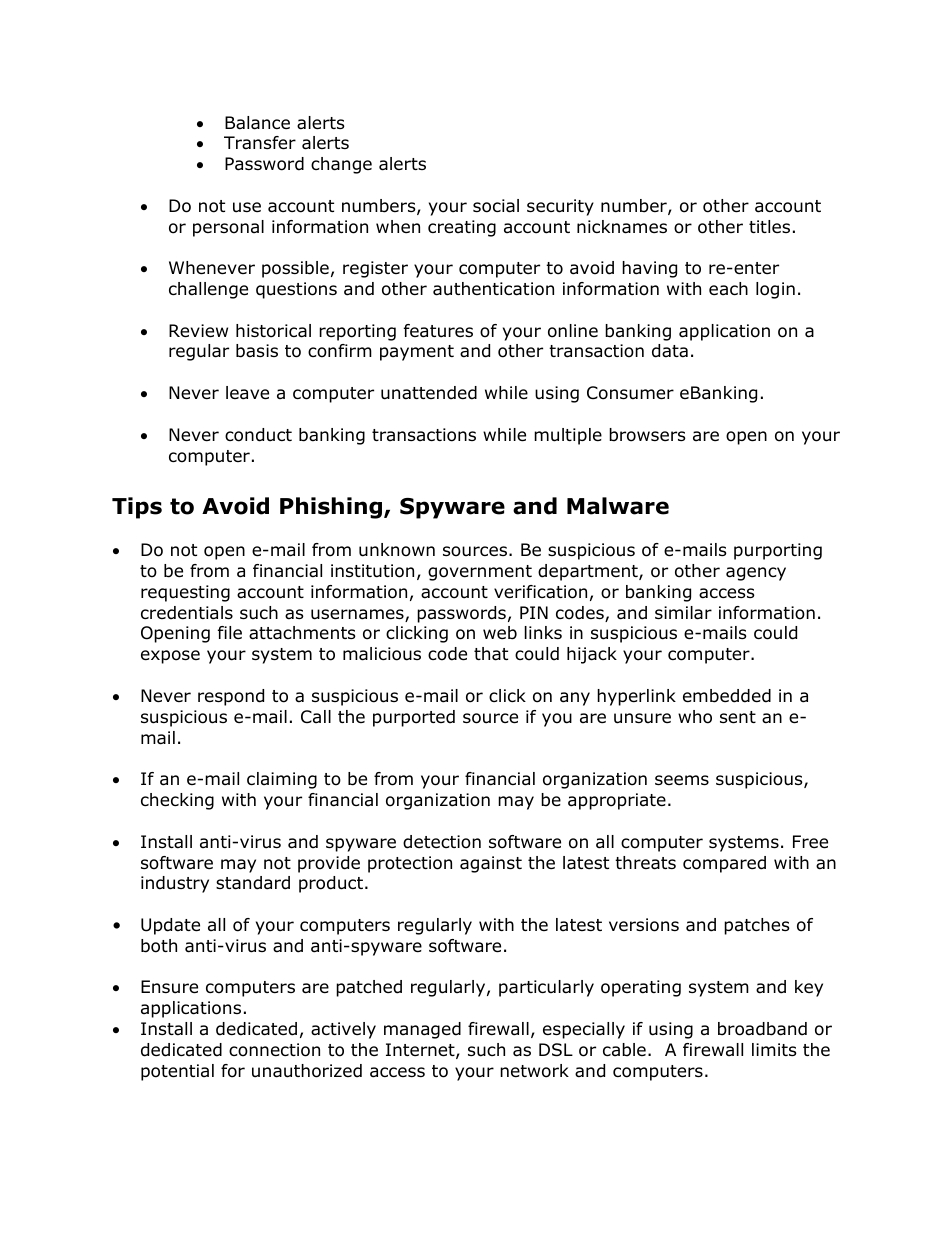 The image size is (952, 1233). Describe the element at coordinates (491, 864) in the page. I see `against` at that location.
